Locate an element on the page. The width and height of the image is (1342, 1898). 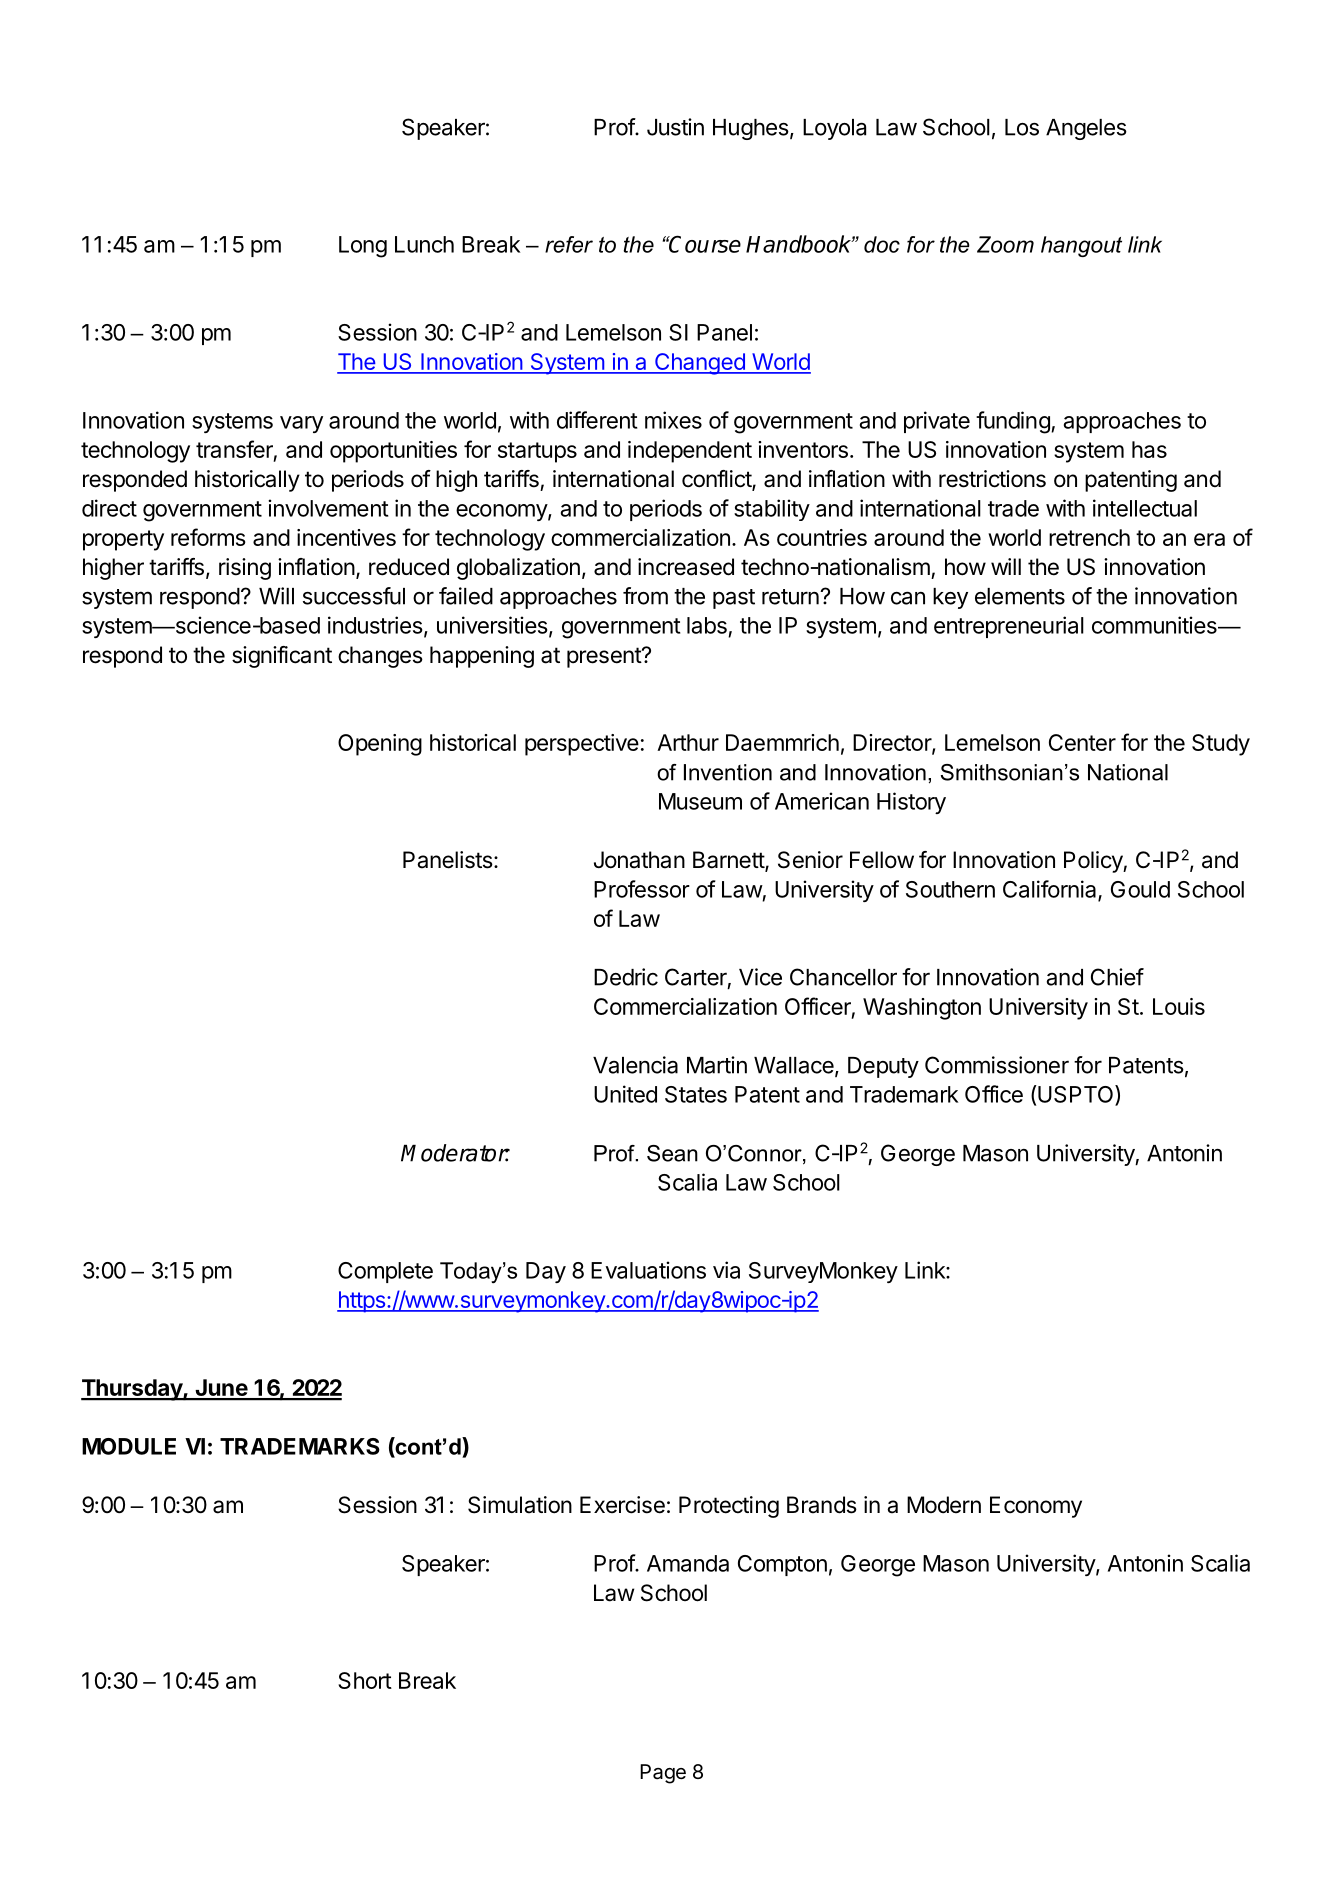
Short is located at coordinates (365, 1680).
